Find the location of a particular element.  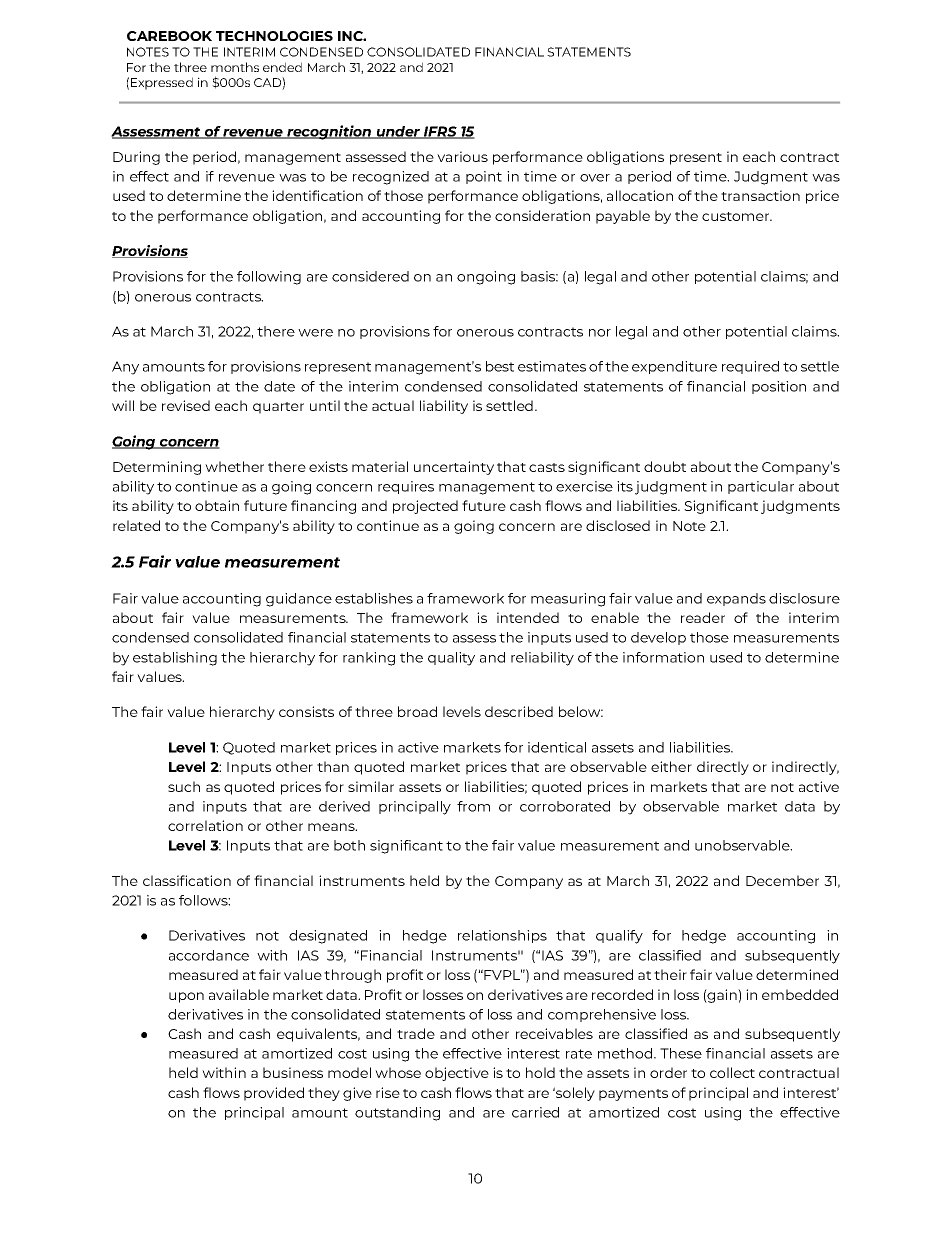

provided is located at coordinates (274, 1094).
